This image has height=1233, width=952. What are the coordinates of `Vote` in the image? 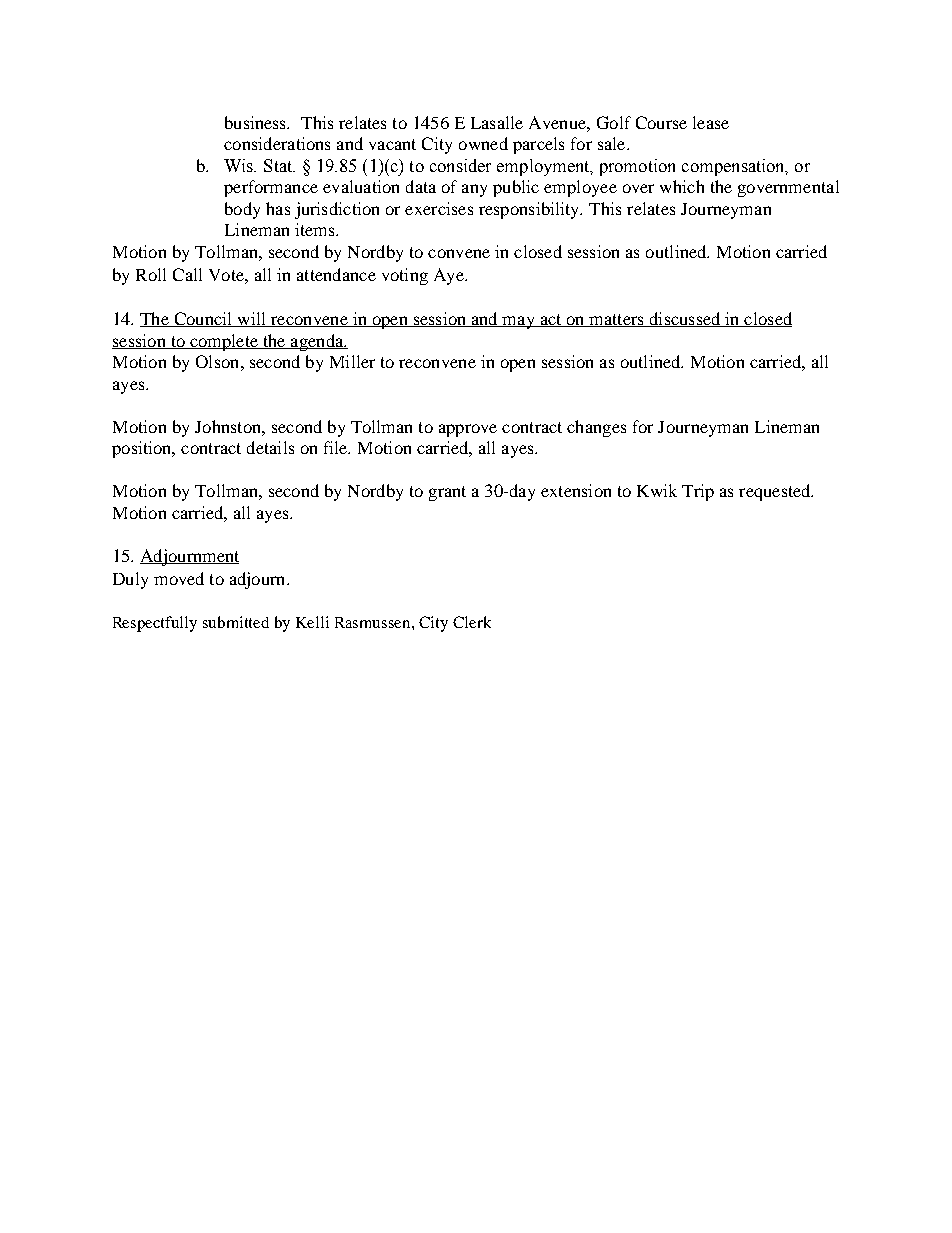 It's located at (227, 275).
